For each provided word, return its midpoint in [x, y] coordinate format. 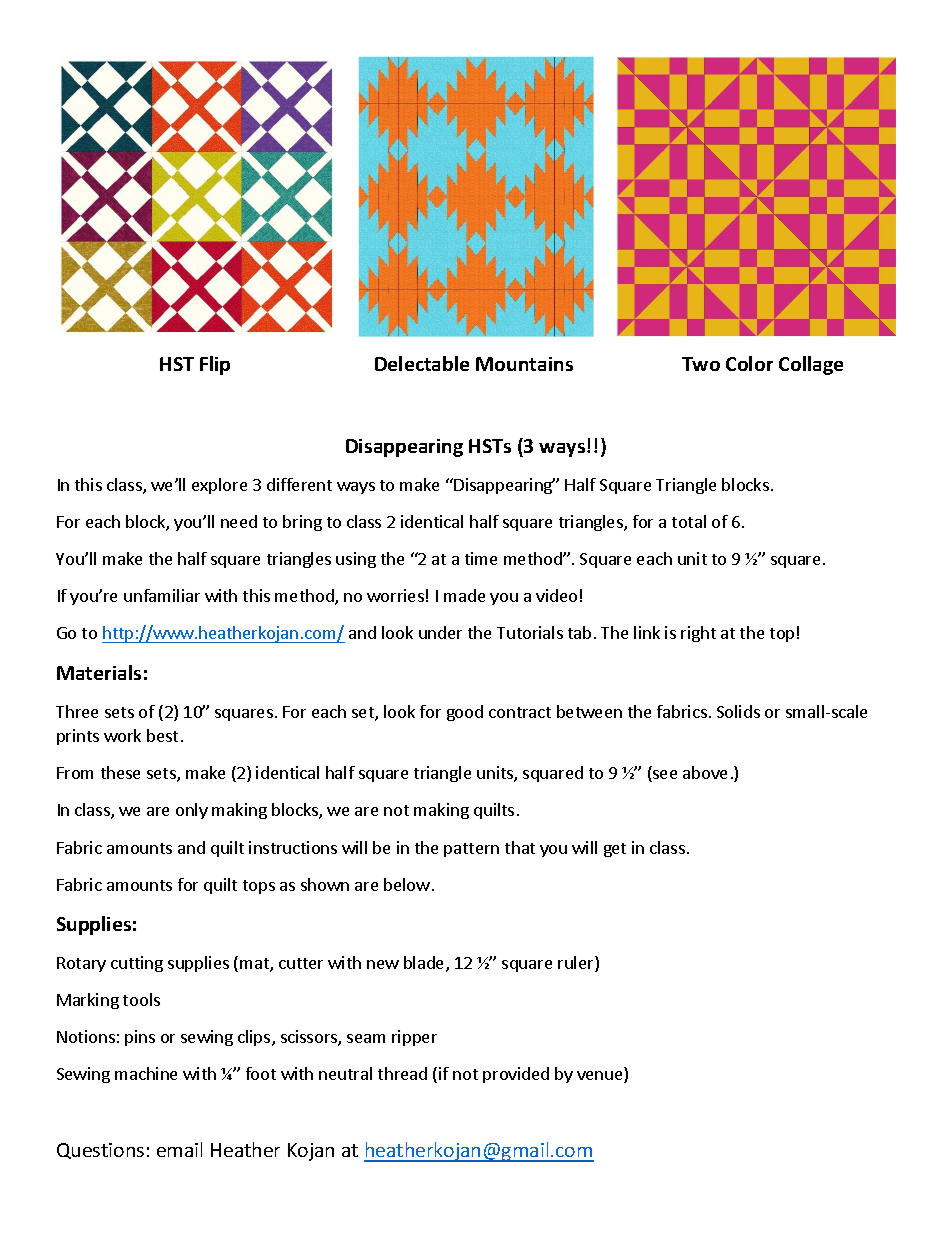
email [179, 1149]
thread [402, 1073]
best [162, 735]
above [705, 772]
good [465, 713]
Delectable [422, 363]
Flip [215, 365]
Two [701, 364]
